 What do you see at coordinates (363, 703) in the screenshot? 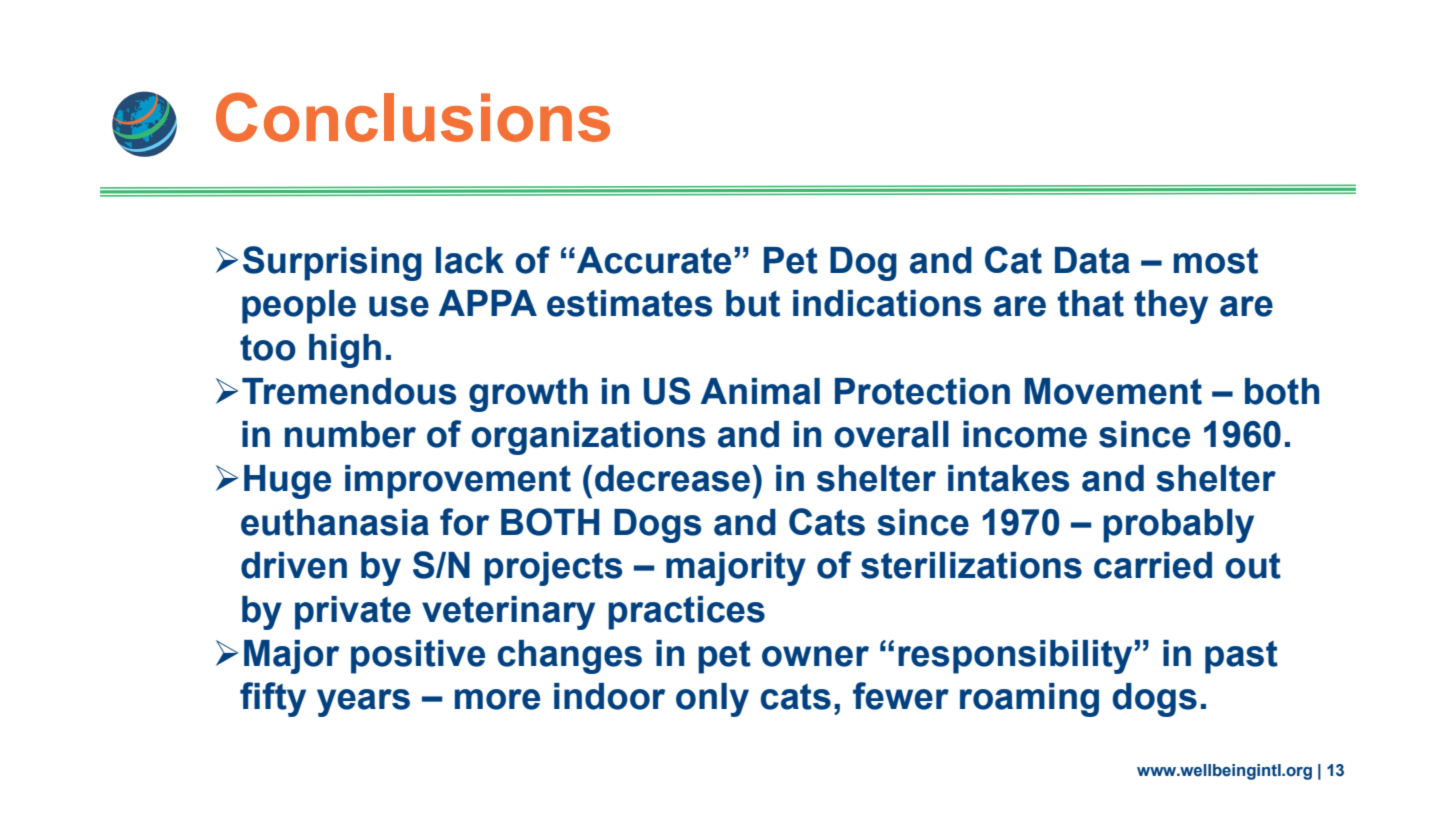
I see `years` at bounding box center [363, 703].
